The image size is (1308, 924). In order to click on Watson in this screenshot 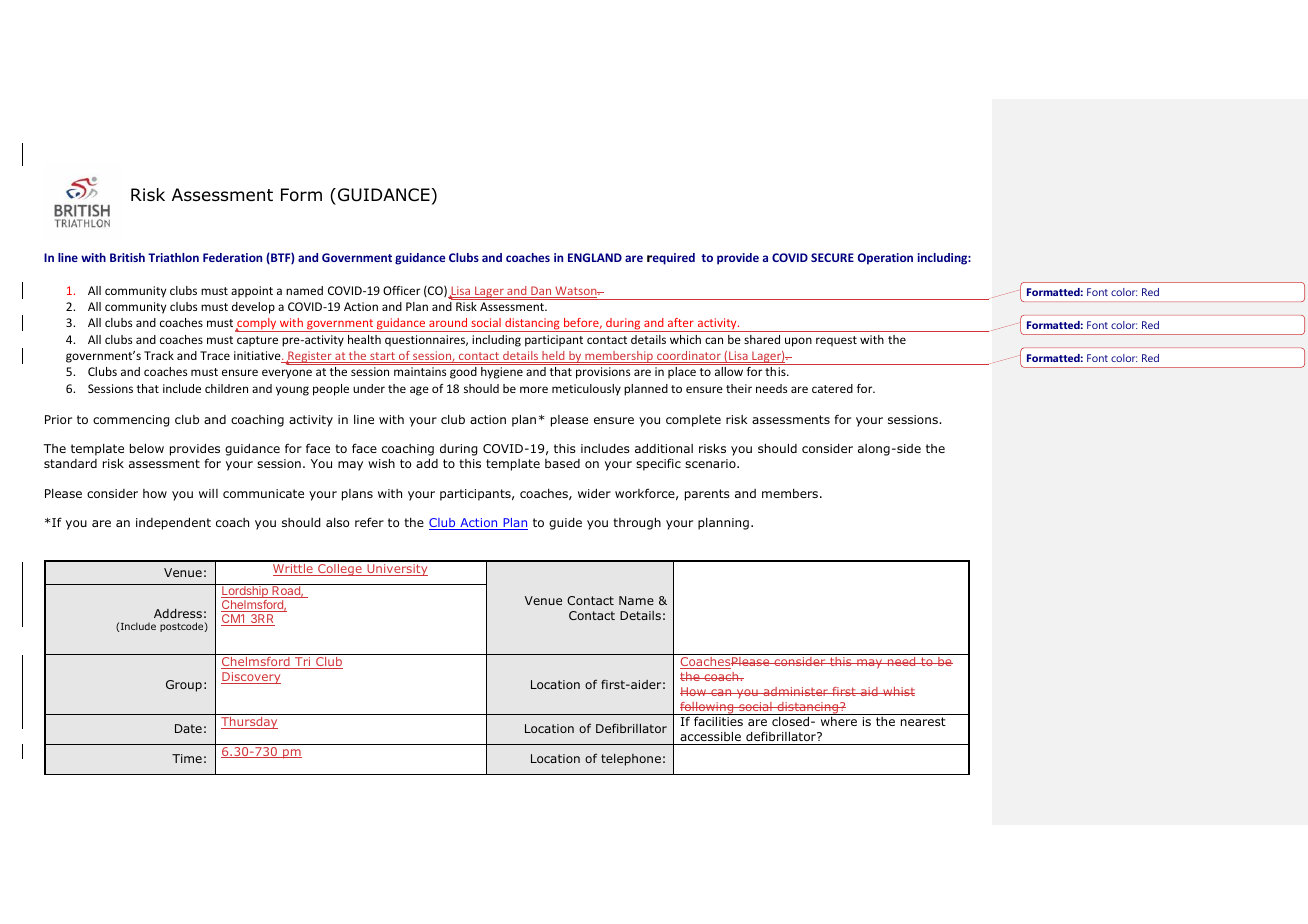, I will do `click(576, 292)`.
